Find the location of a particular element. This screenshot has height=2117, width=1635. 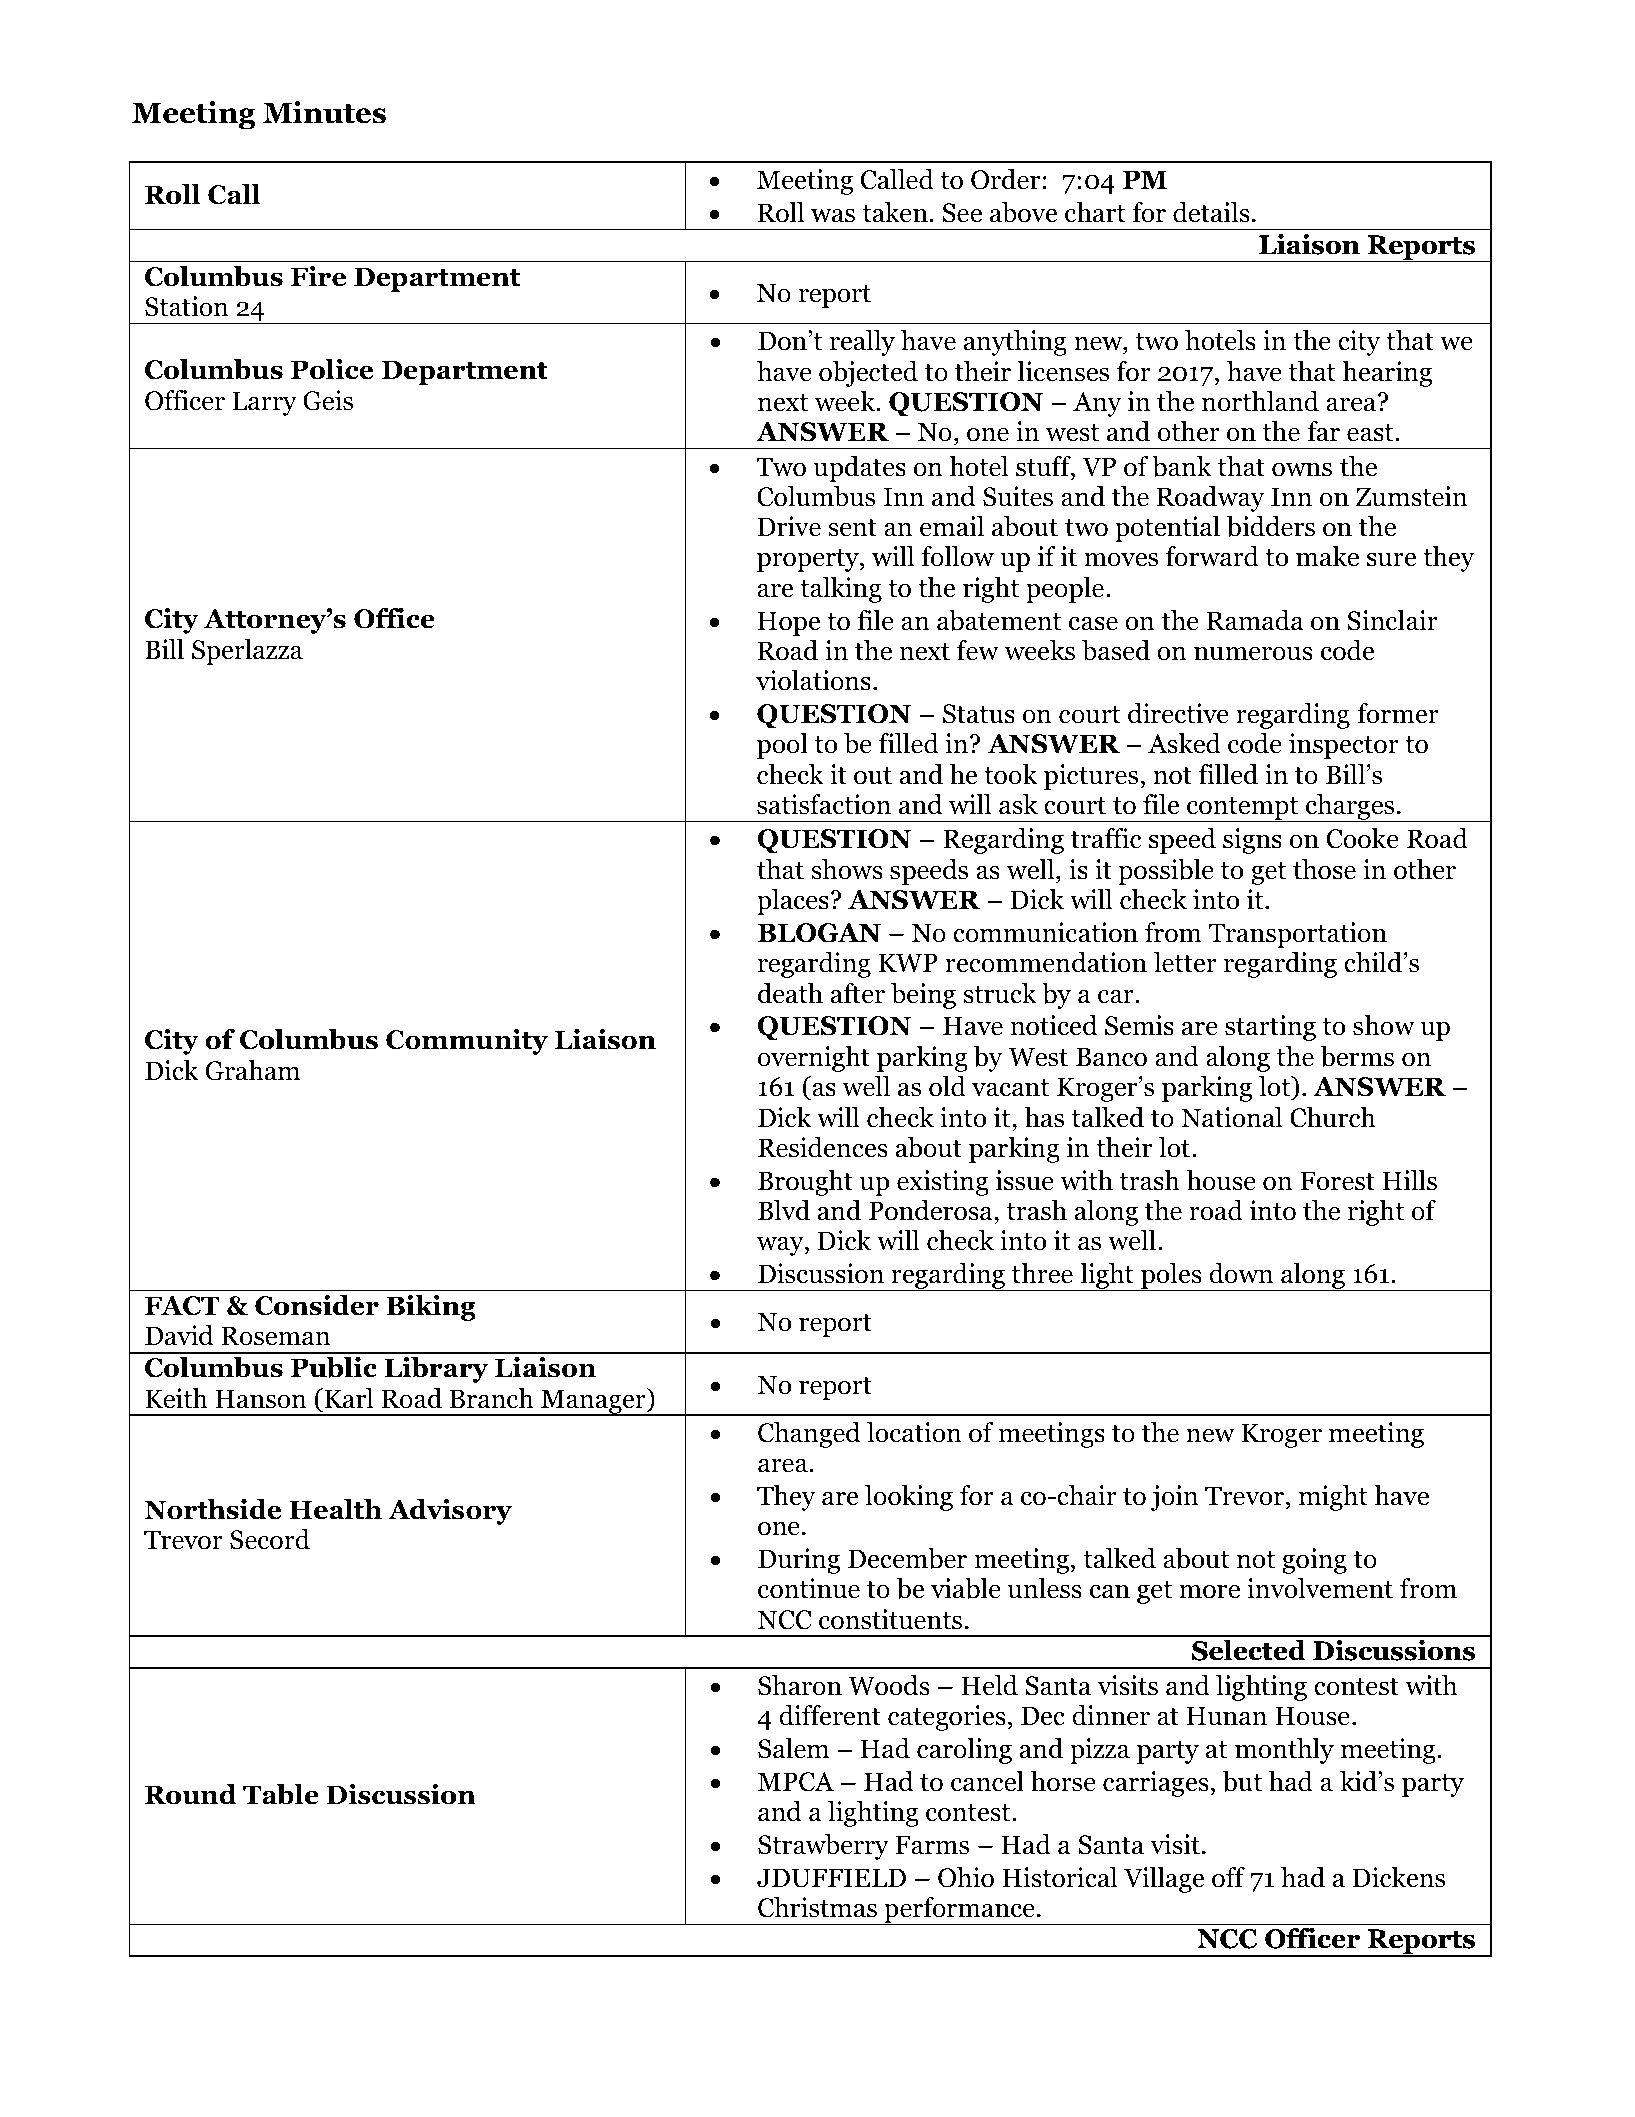

Minutes is located at coordinates (324, 112).
